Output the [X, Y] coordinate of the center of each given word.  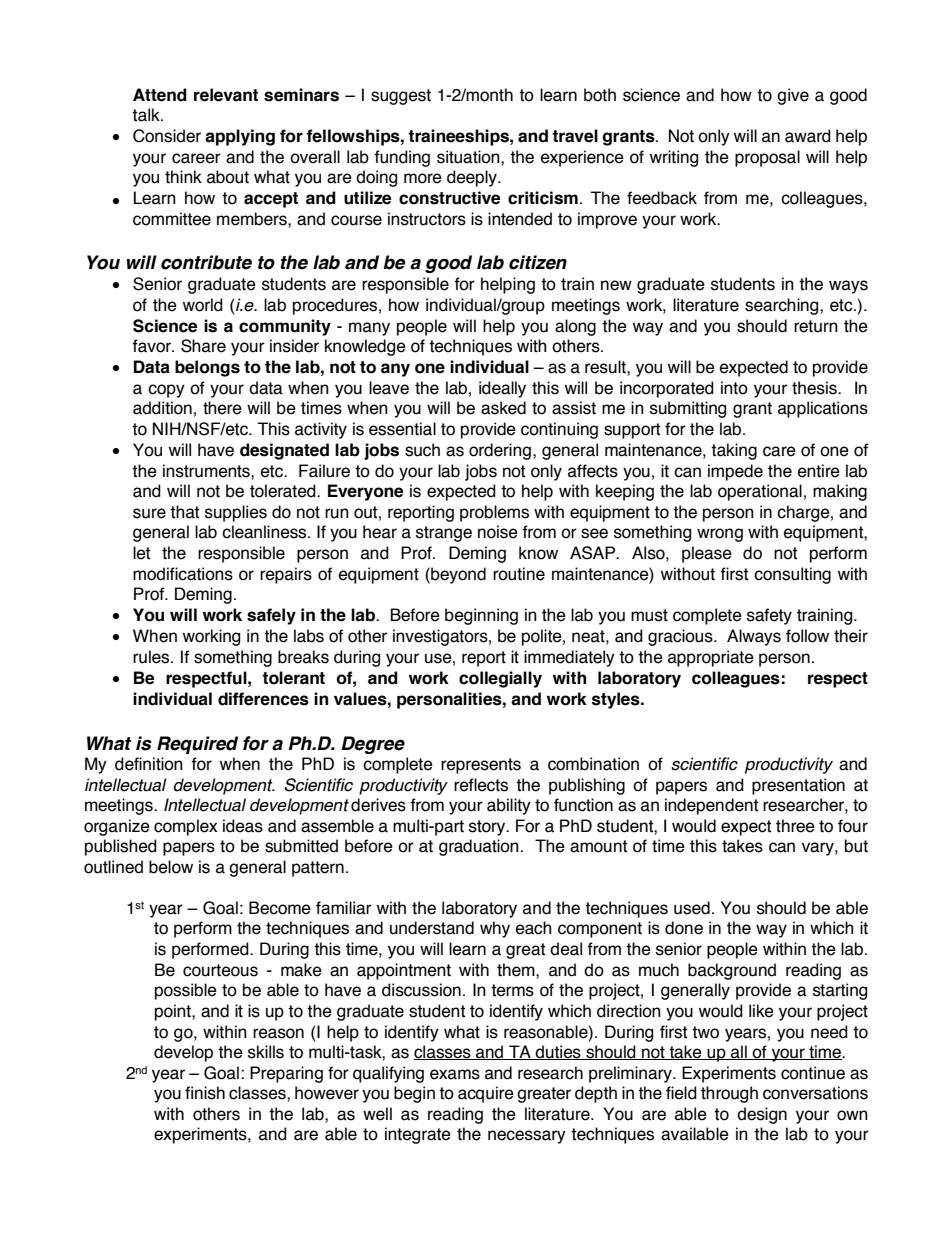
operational [760, 492]
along [575, 327]
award [808, 136]
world [203, 305]
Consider [167, 136]
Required [197, 745]
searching [783, 306]
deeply [473, 178]
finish [205, 1093]
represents [481, 766]
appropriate [711, 658]
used [692, 908]
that [184, 512]
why [495, 929]
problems [494, 513]
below [171, 867]
